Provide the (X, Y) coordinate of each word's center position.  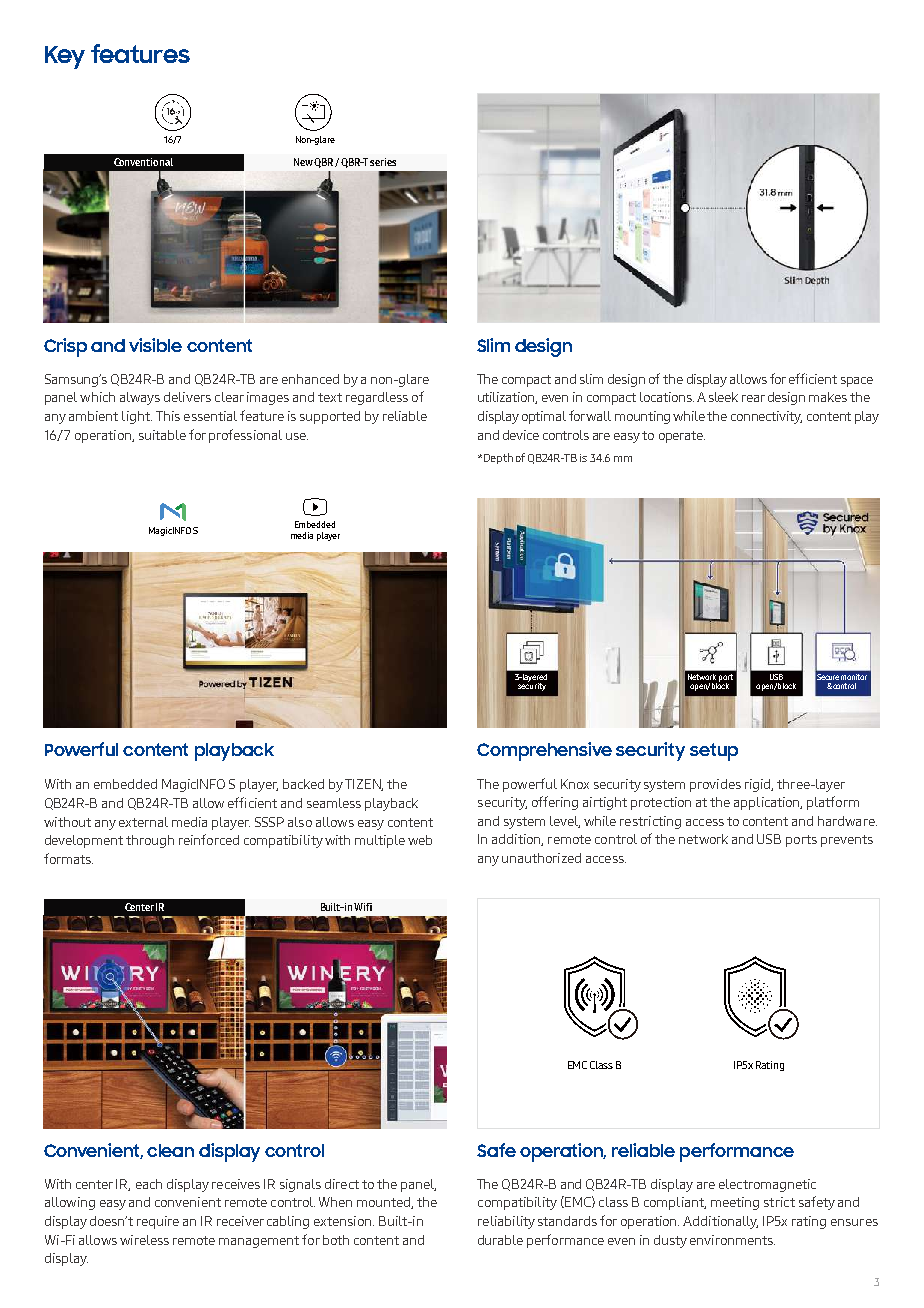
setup (714, 752)
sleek (723, 397)
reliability (506, 1222)
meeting (735, 1203)
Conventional (143, 162)
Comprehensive (544, 751)
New (303, 162)
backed (303, 784)
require (158, 1222)
